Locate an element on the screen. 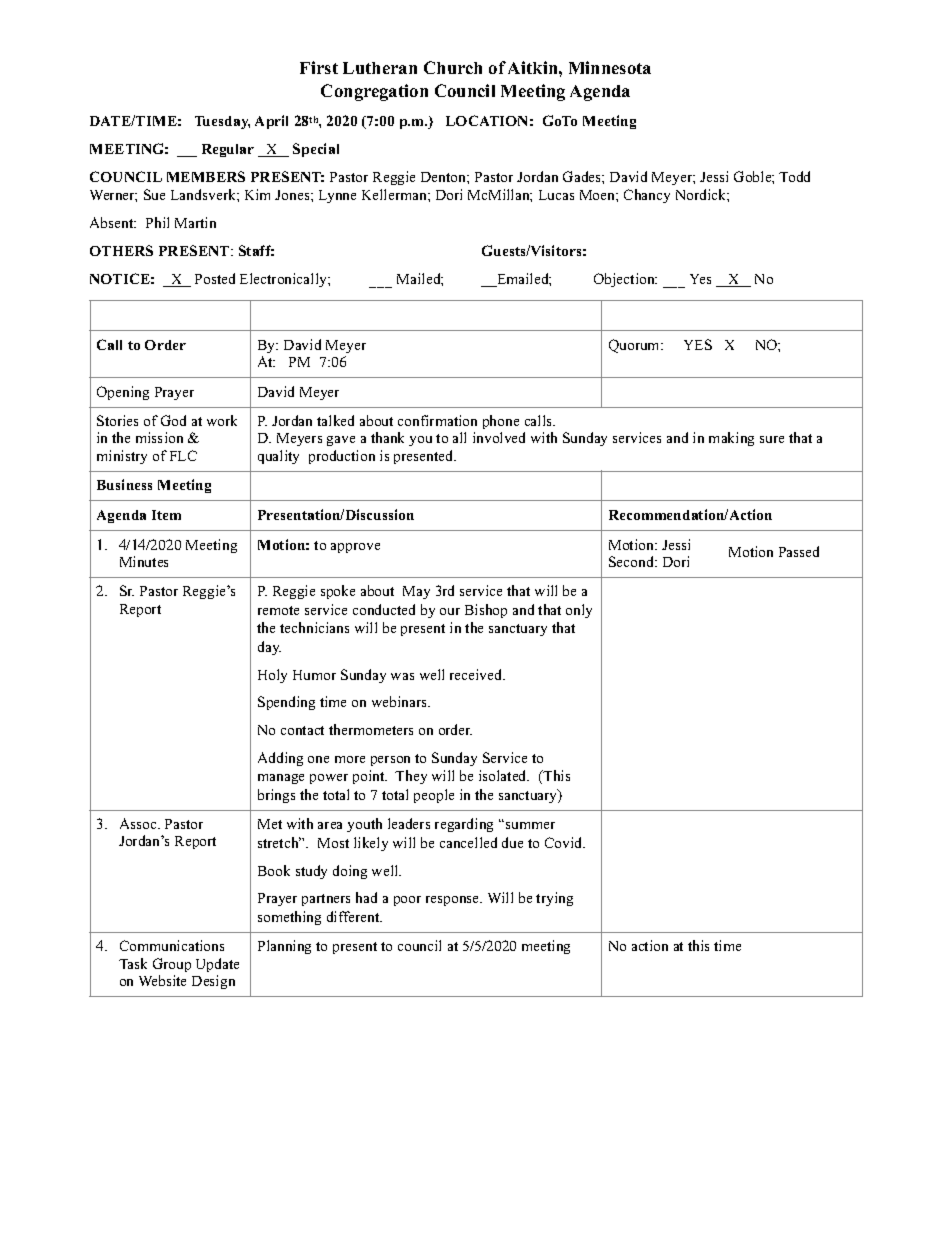 This screenshot has height=1233, width=952. only is located at coordinates (579, 611).
